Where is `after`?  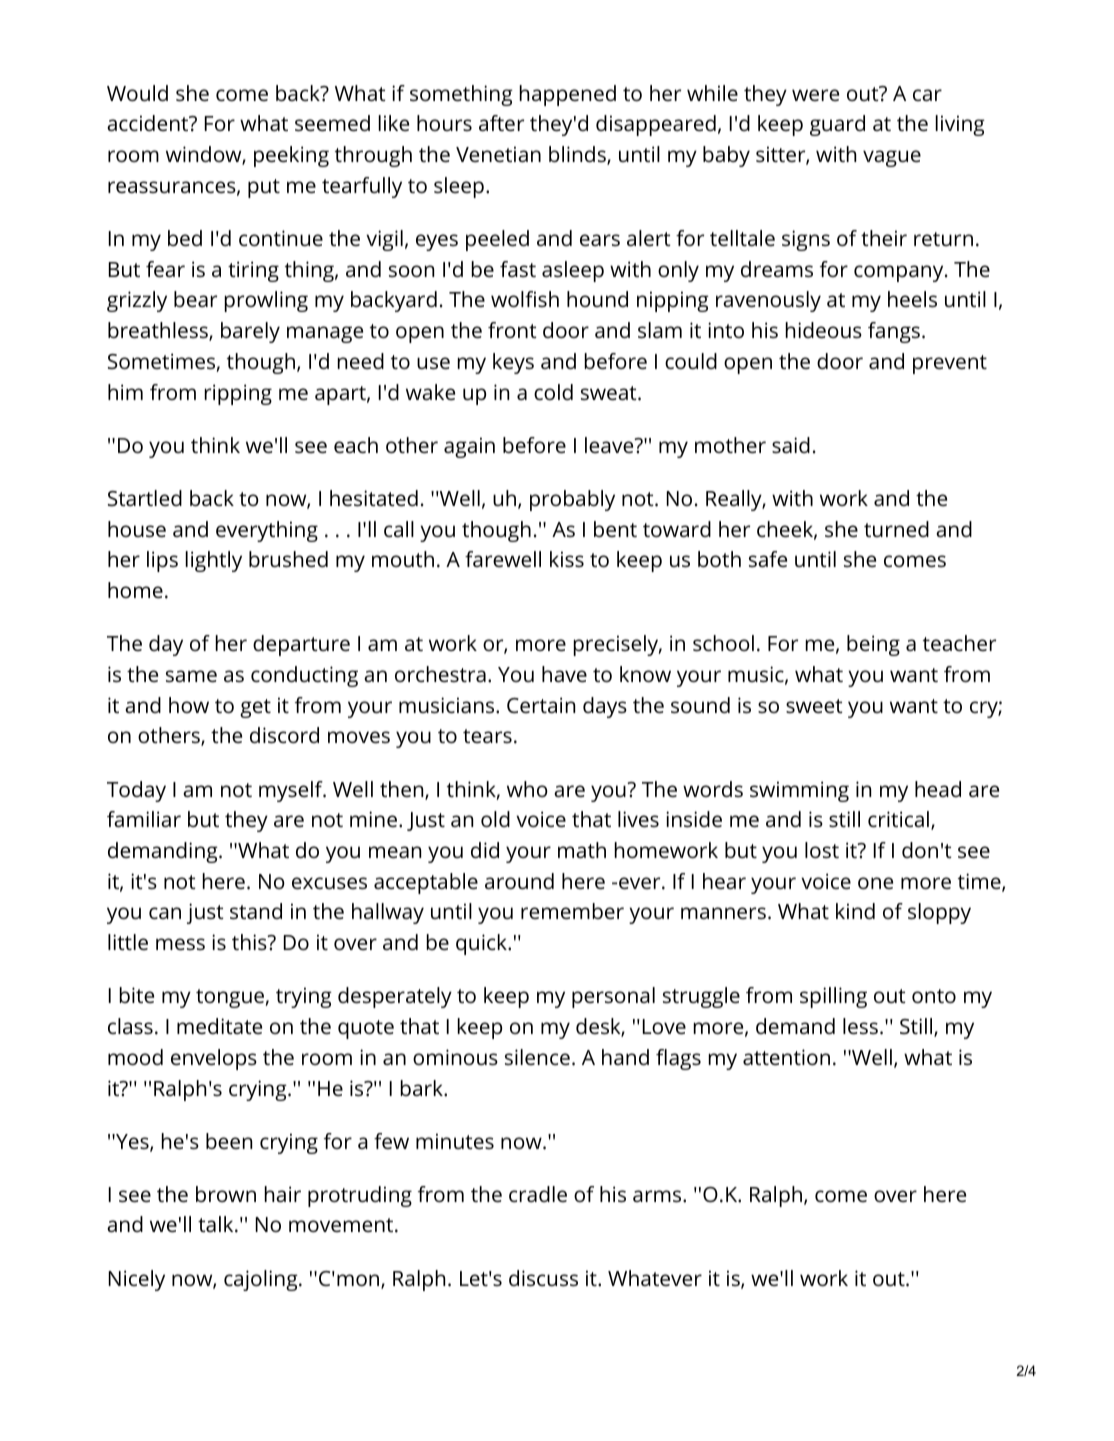 after is located at coordinates (501, 123).
